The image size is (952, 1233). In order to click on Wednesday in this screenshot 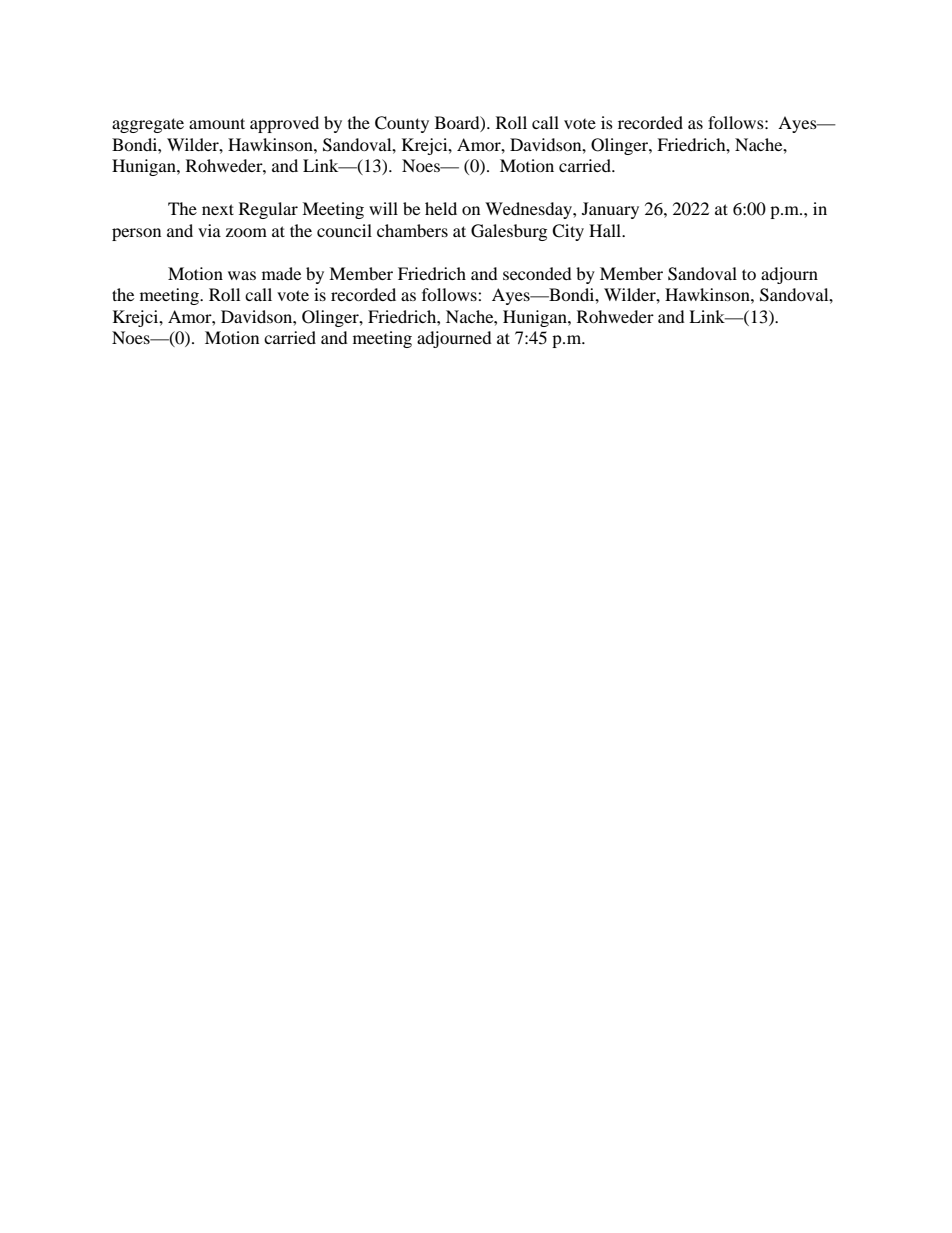, I will do `click(529, 210)`.
